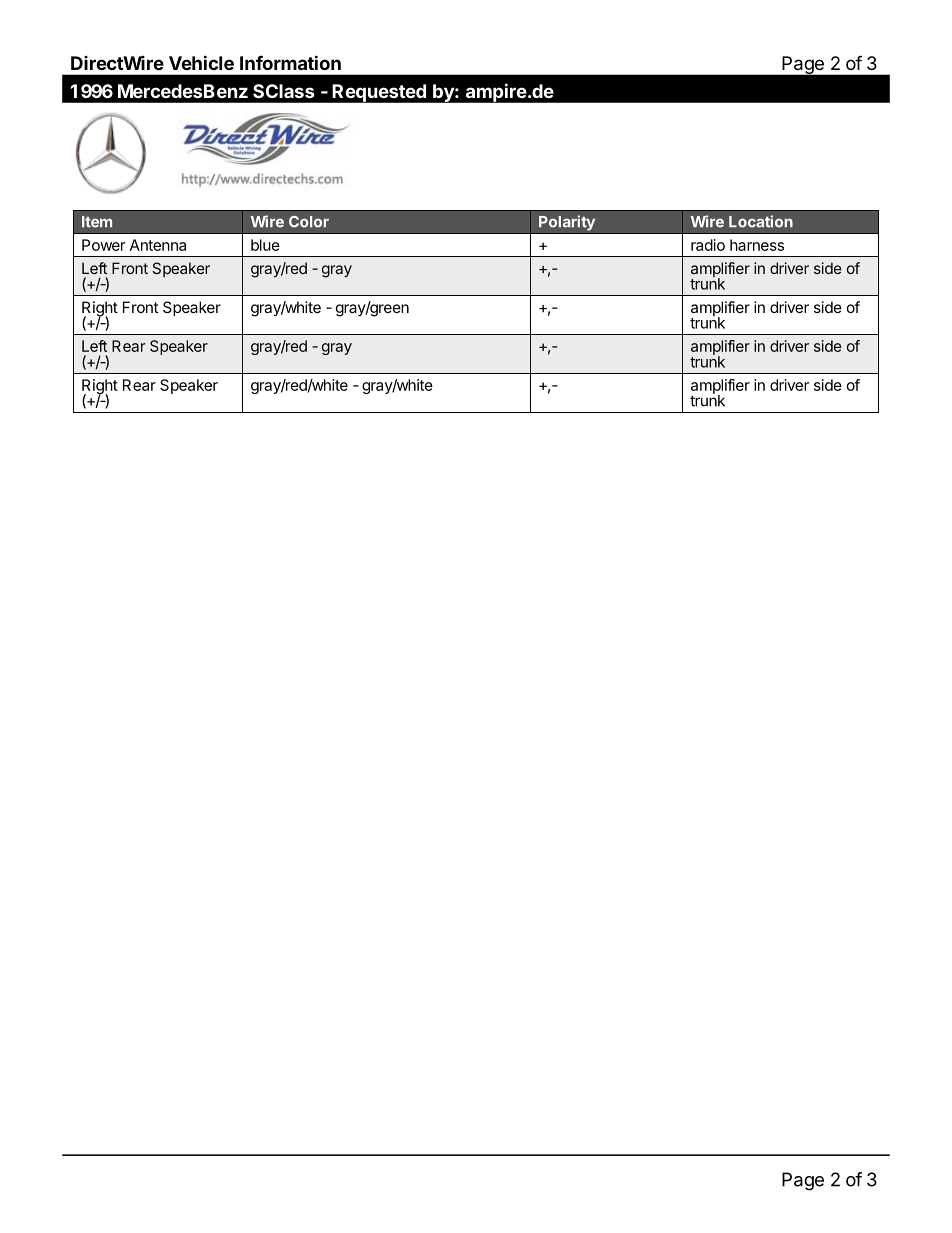 The height and width of the image is (1233, 952). I want to click on Item, so click(97, 222).
